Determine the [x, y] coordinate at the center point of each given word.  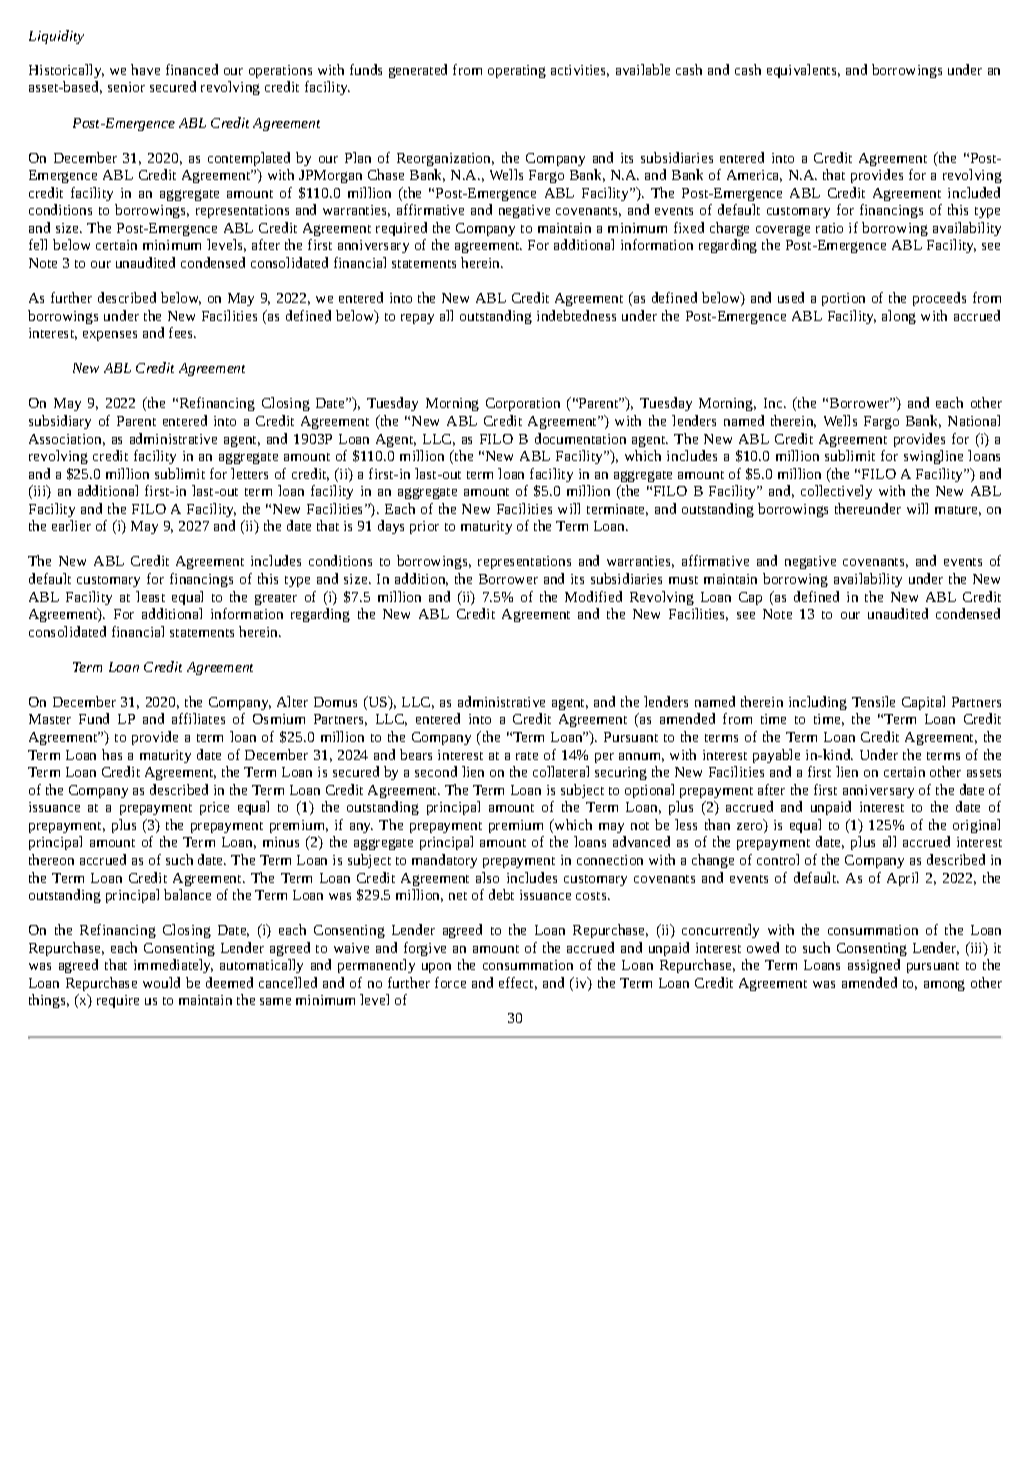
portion [843, 299]
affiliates [198, 718]
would [161, 982]
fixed [689, 227]
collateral [561, 771]
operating [517, 71]
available [643, 69]
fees [182, 332]
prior [424, 527]
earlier [71, 525]
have [145, 69]
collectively [836, 492]
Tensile [873, 701]
